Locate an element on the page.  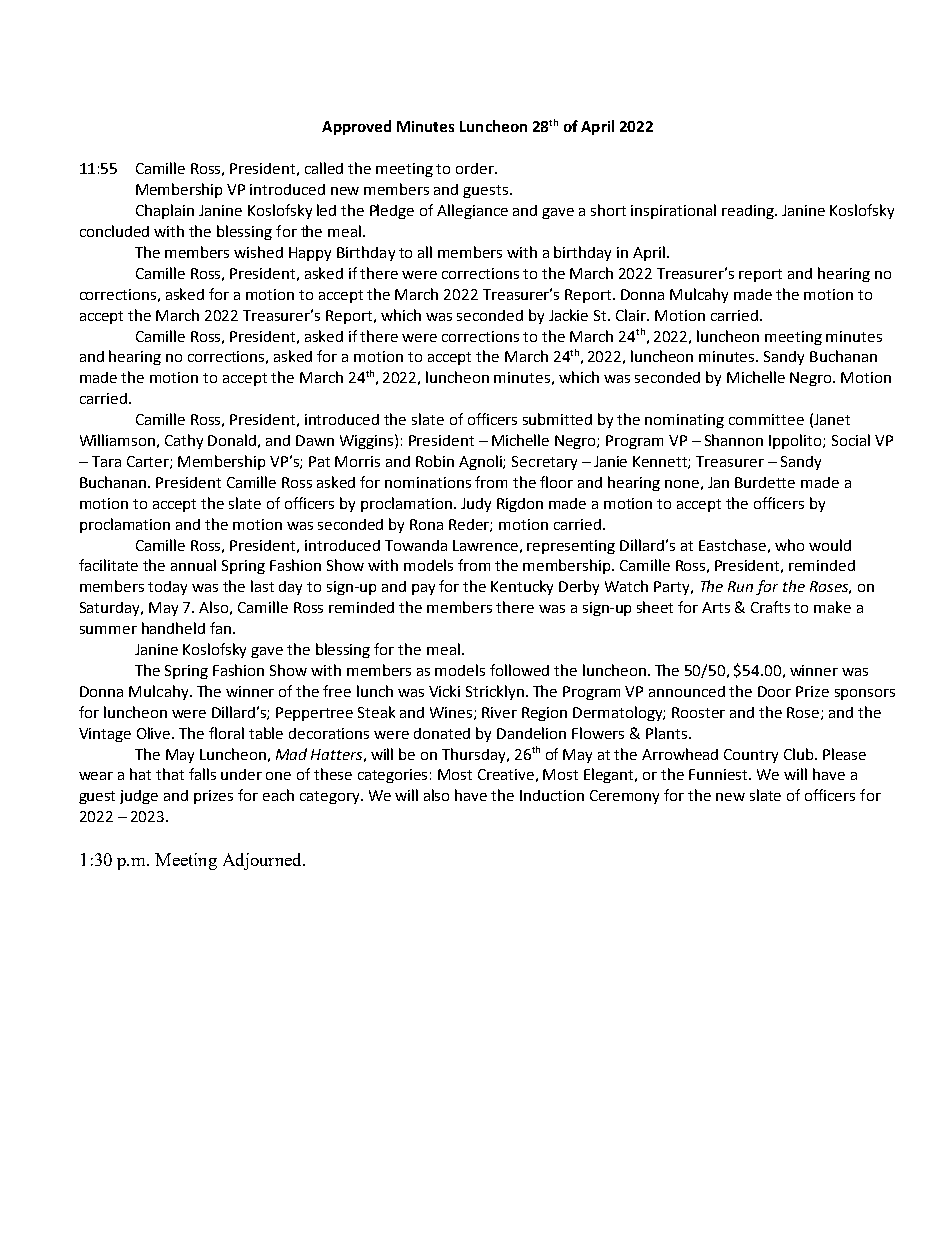
annual is located at coordinates (193, 565).
